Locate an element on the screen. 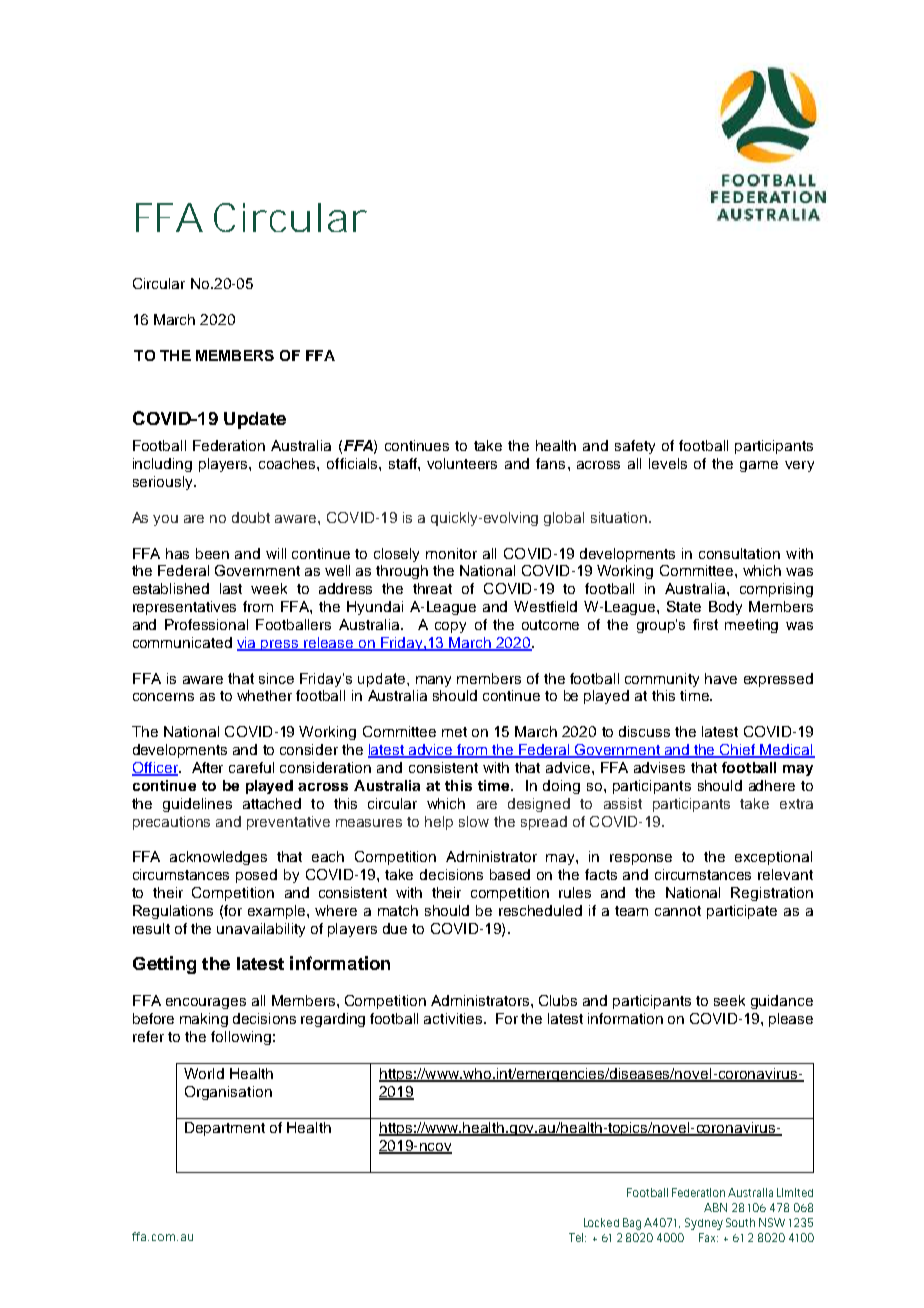 Image resolution: width=924 pixels, height=1308 pixels. Organisation is located at coordinates (228, 1093).
